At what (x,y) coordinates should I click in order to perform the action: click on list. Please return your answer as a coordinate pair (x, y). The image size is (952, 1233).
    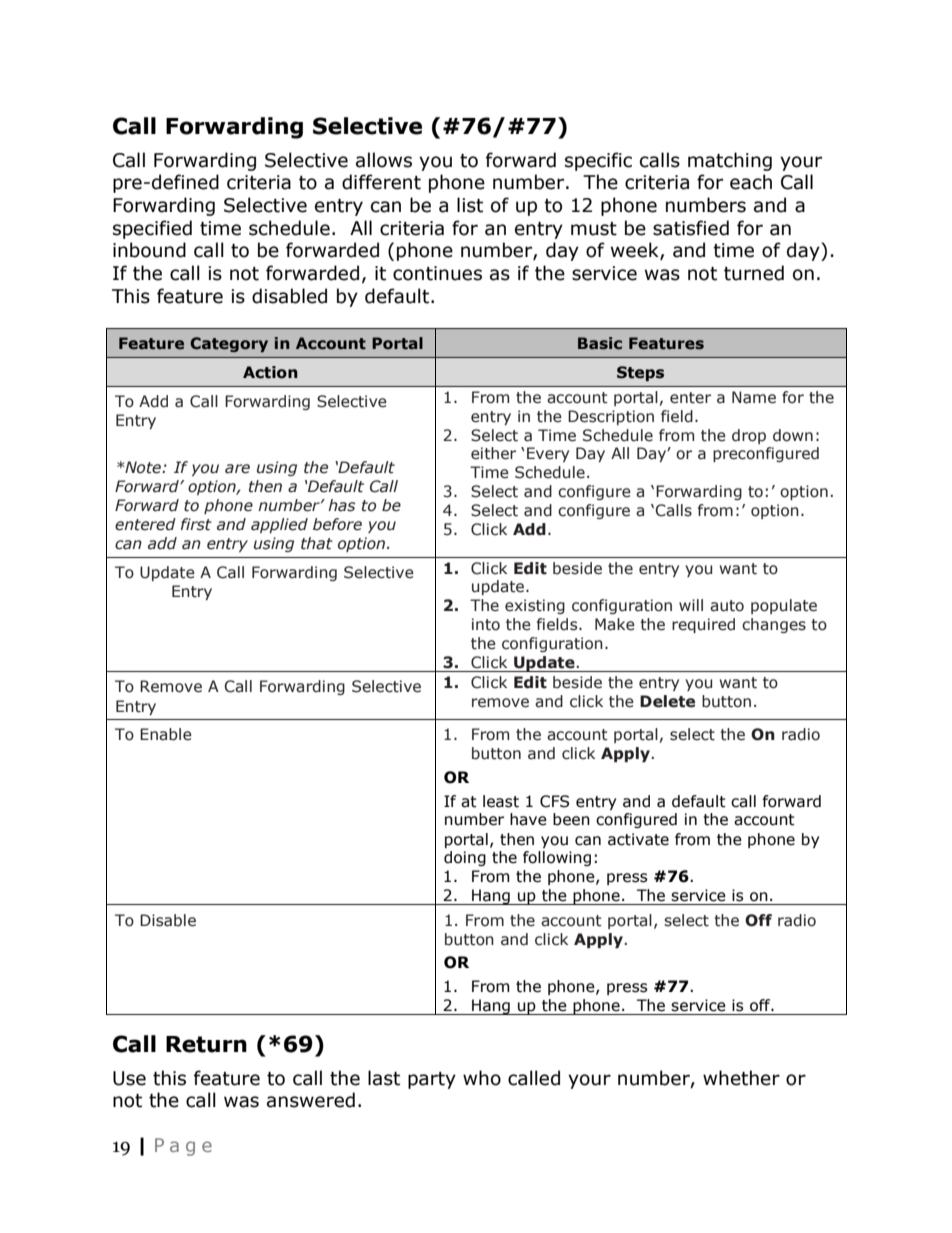
    Looking at the image, I should click on (470, 205).
